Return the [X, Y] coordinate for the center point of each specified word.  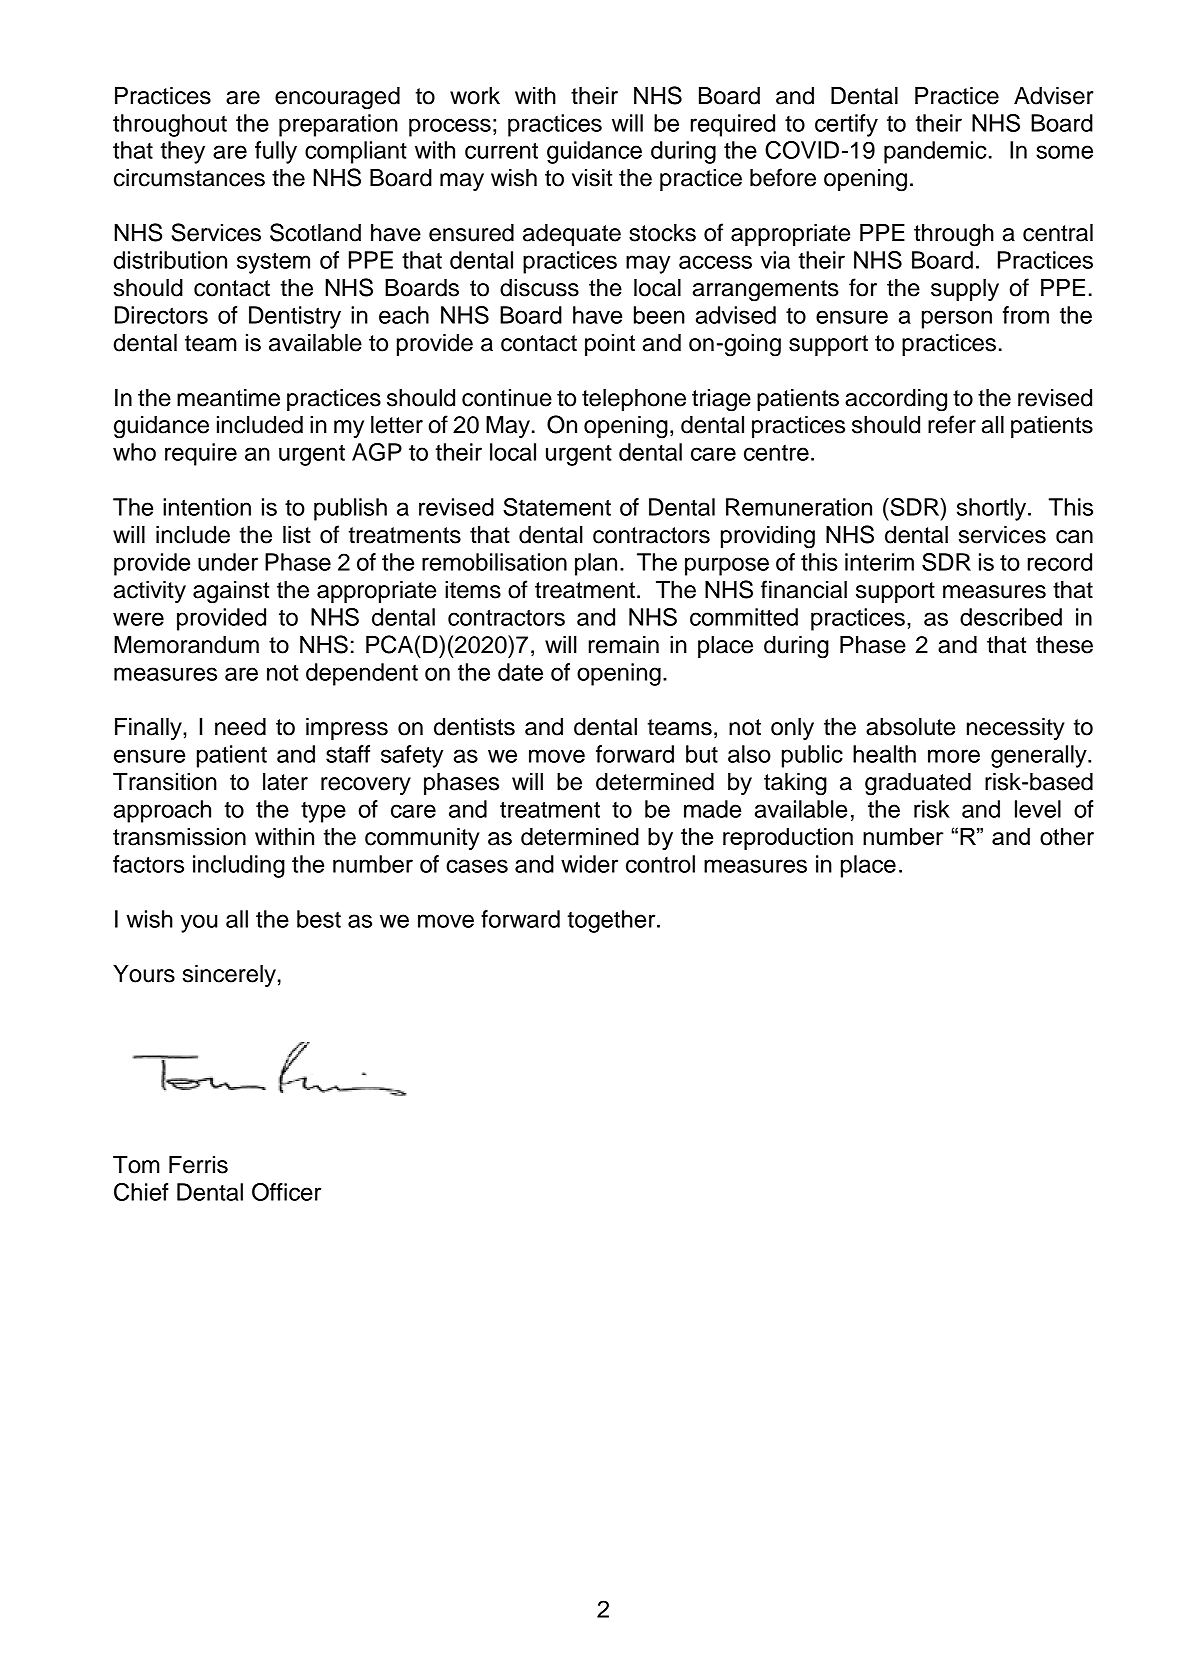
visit [592, 178]
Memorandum [186, 645]
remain [624, 645]
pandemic [935, 152]
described [1011, 617]
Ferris [198, 1165]
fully [276, 152]
